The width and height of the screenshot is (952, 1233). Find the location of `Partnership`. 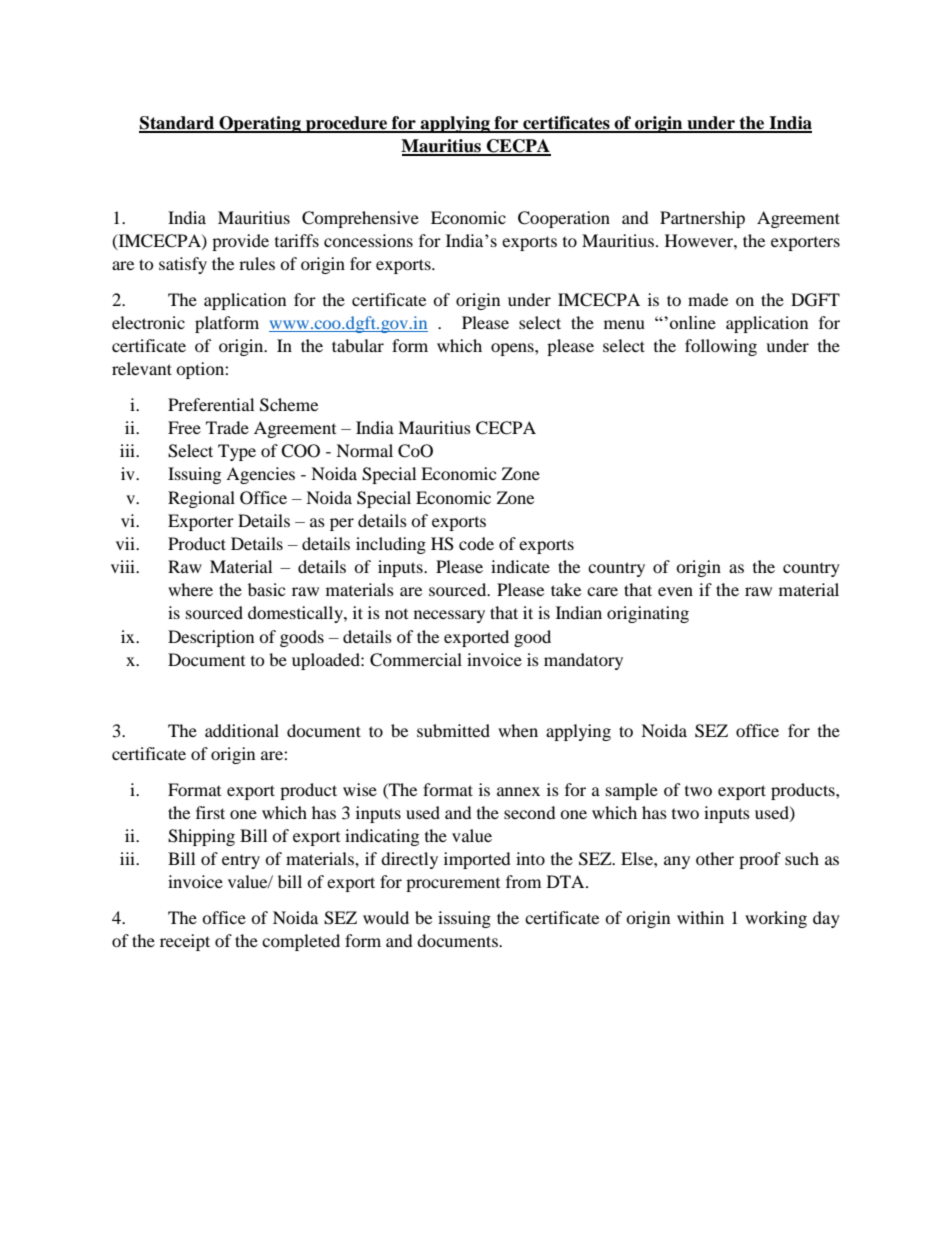

Partnership is located at coordinates (702, 219).
